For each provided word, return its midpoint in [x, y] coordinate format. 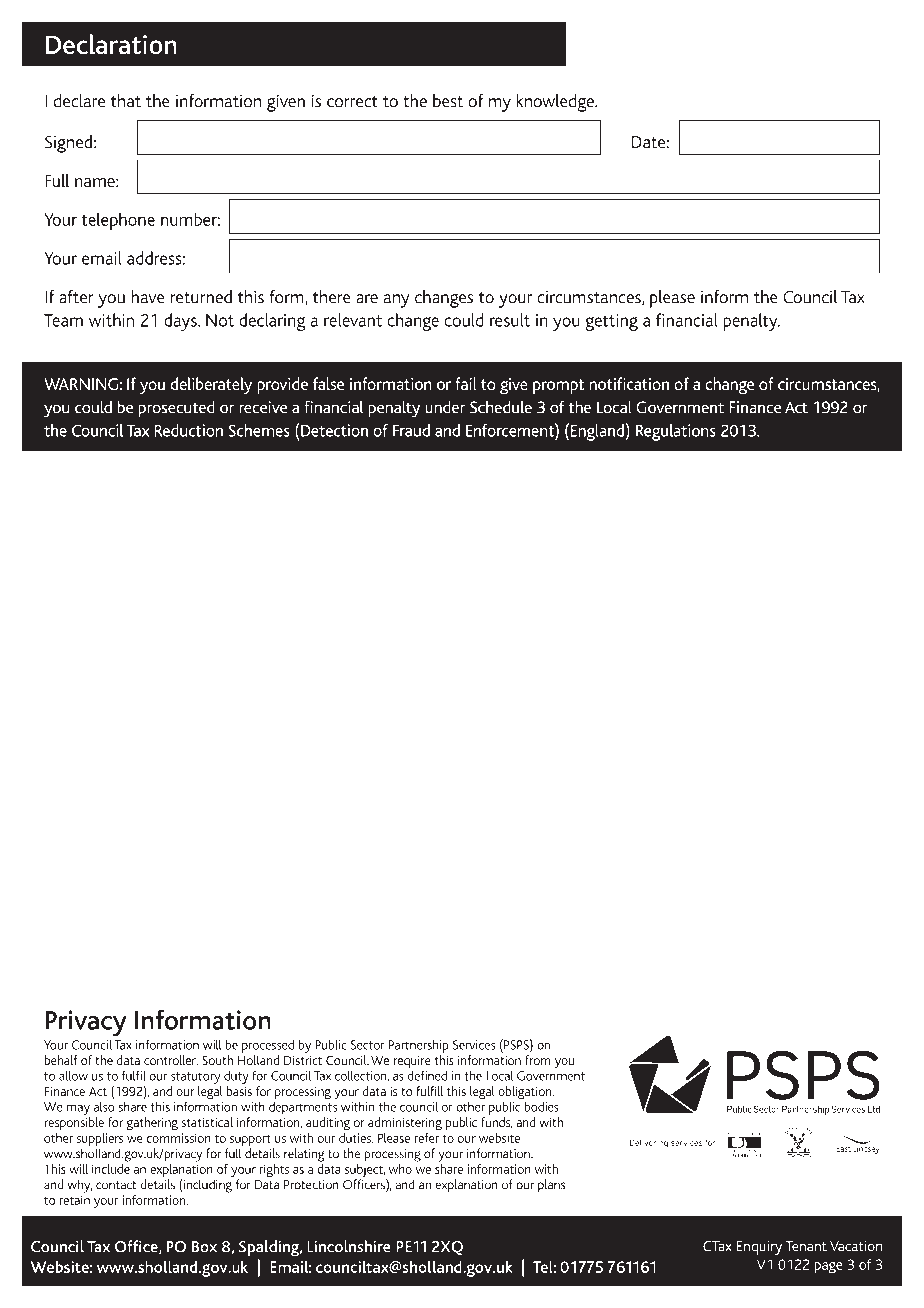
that [126, 101]
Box [204, 1247]
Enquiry [759, 1248]
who [400, 1169]
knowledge [556, 103]
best [448, 101]
